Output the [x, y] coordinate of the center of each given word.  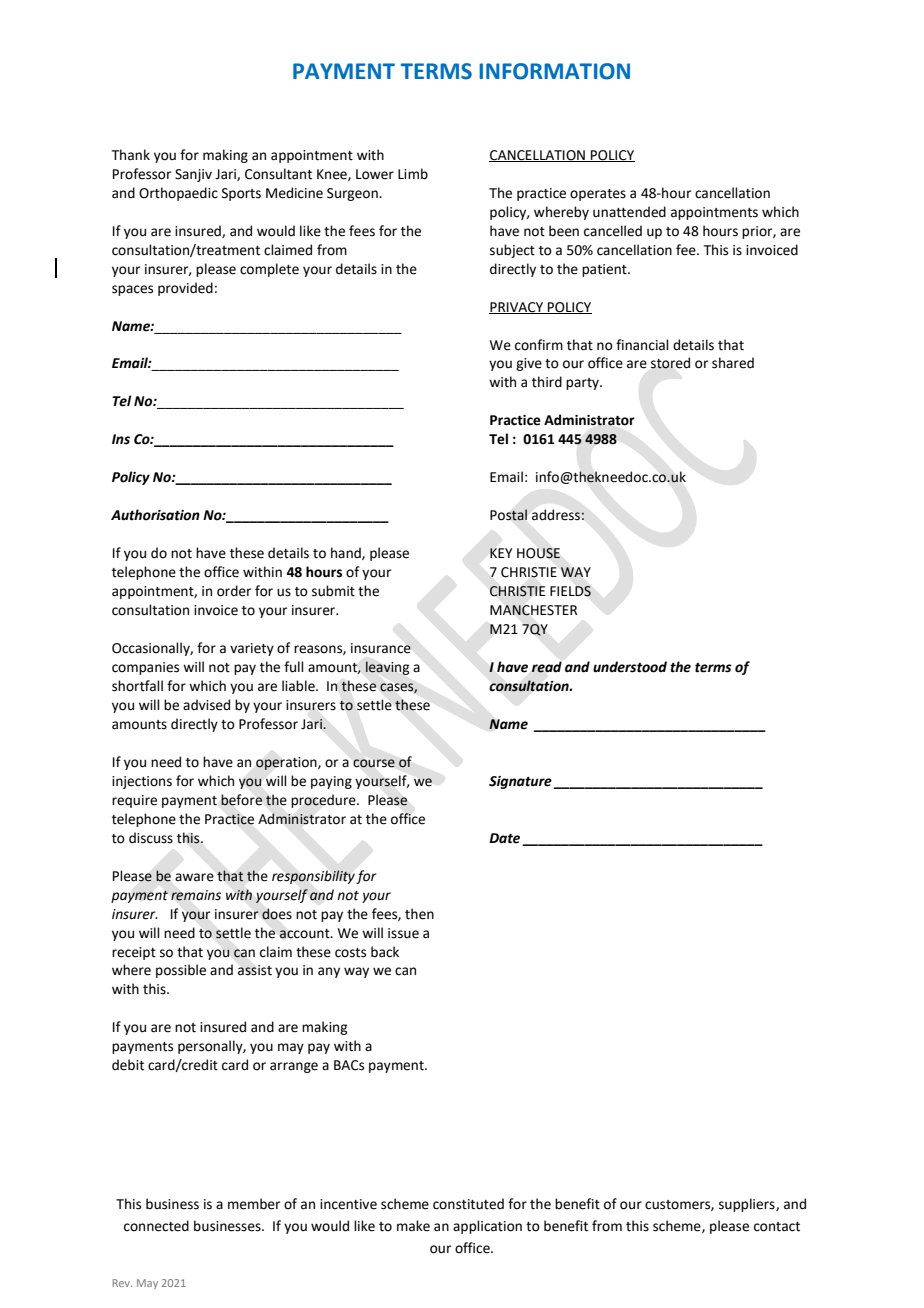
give [529, 364]
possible [181, 971]
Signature [521, 782]
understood [630, 667]
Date [504, 838]
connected [156, 1226]
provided [185, 289]
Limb [413, 174]
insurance [381, 648]
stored [670, 363]
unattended [629, 212]
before [242, 800]
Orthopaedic [178, 194]
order [234, 591]
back [385, 952]
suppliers [748, 1205]
